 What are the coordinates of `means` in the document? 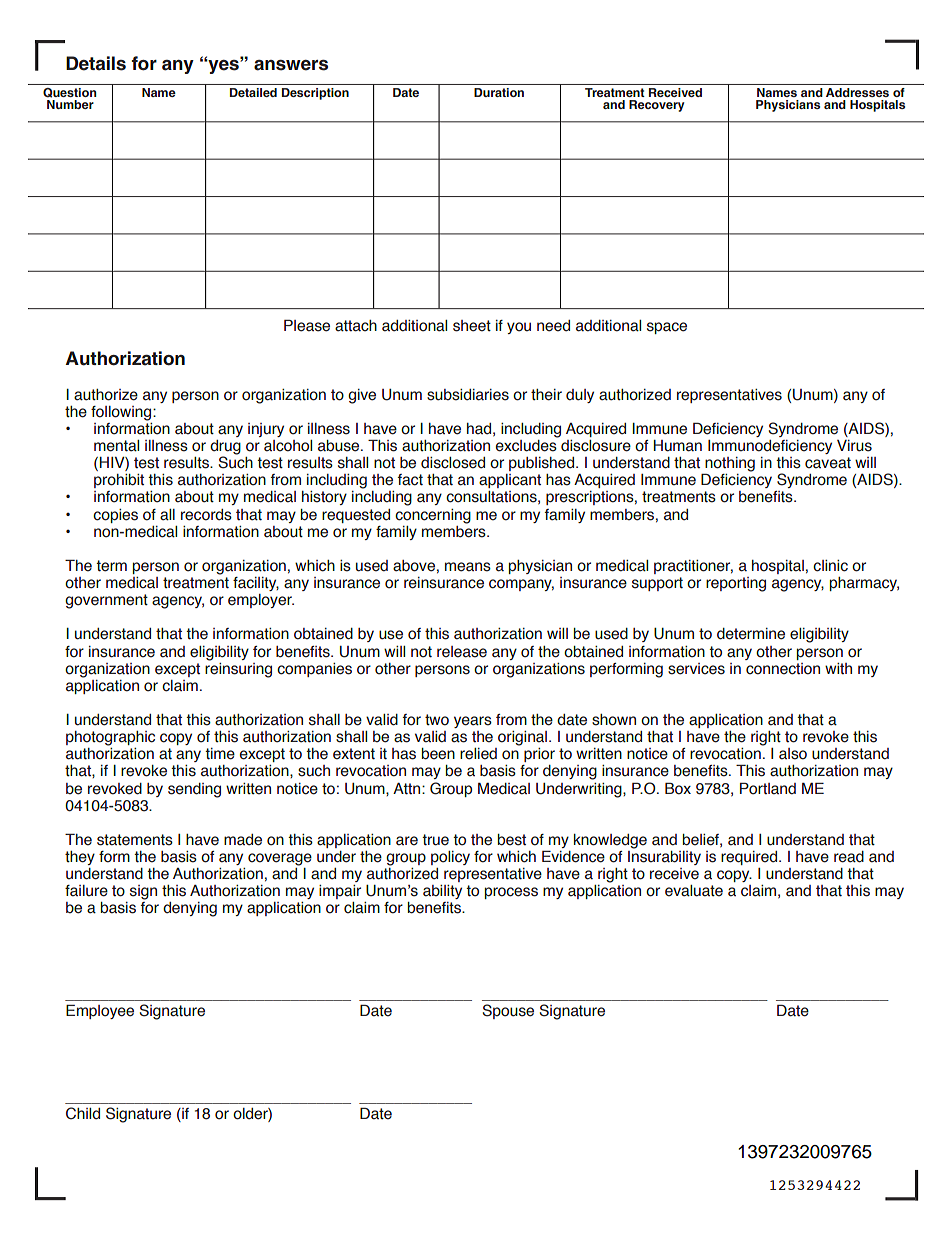 It's located at (468, 567).
